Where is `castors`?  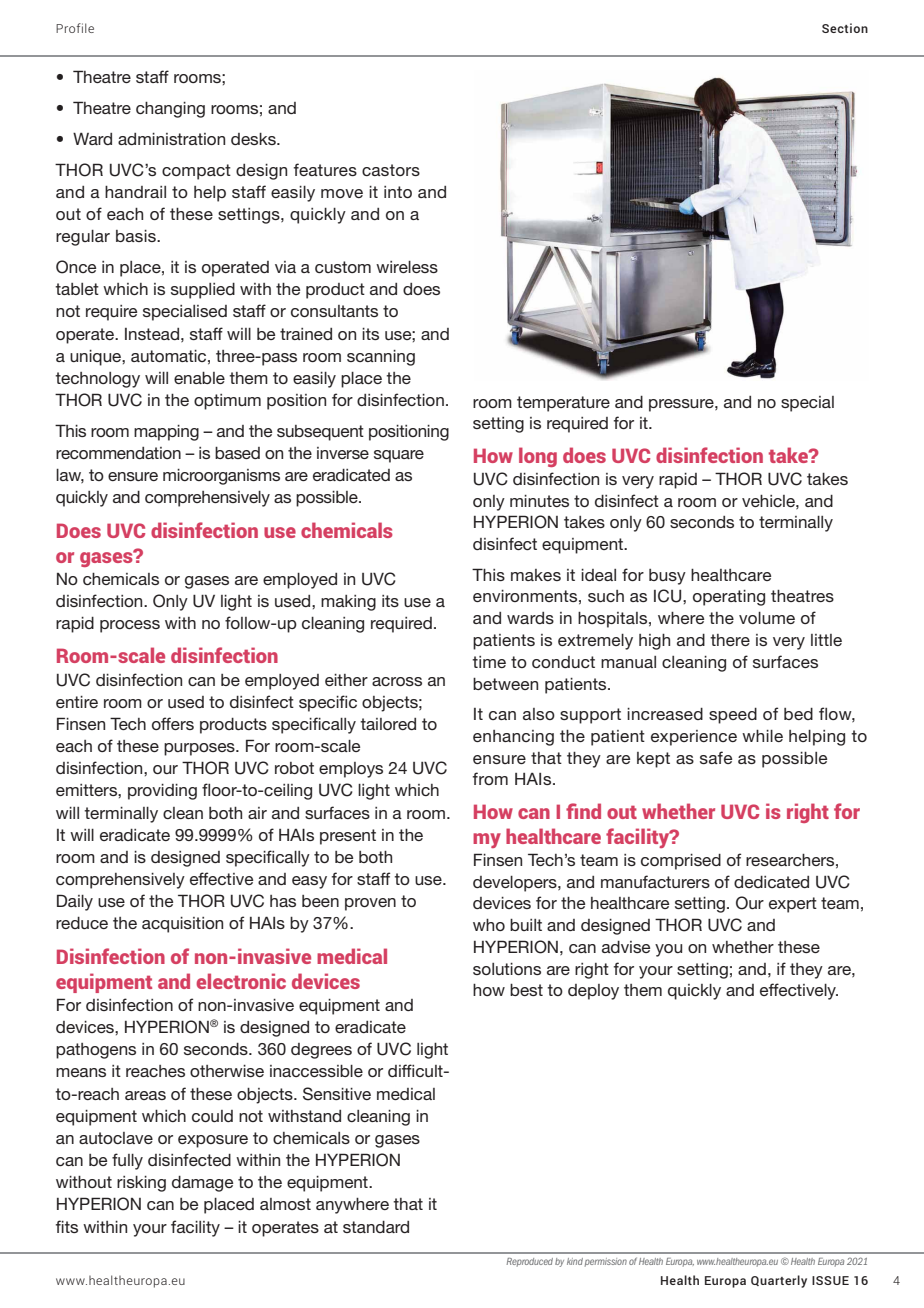 castors is located at coordinates (391, 170).
